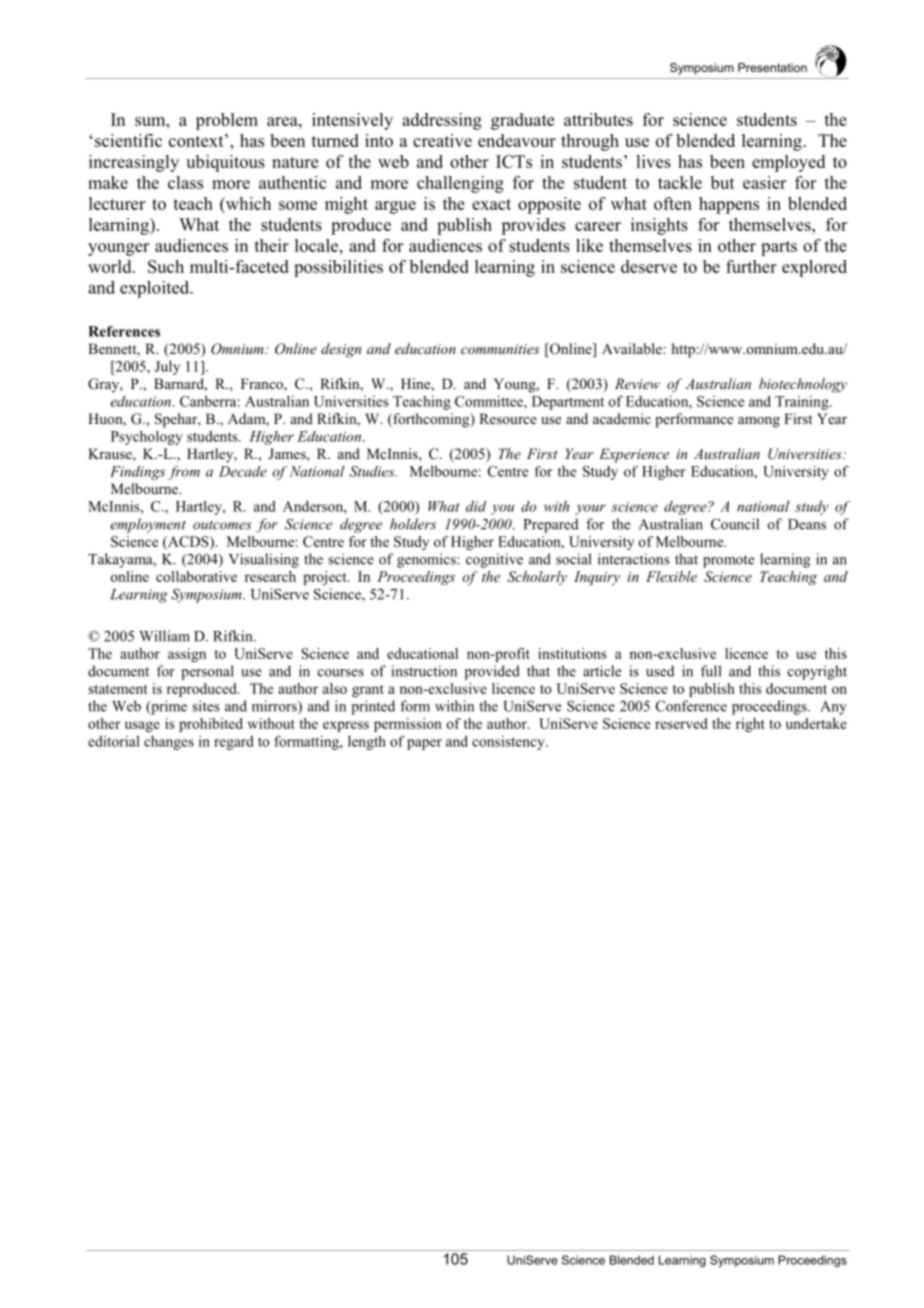  Describe the element at coordinates (227, 121) in the document. I see `problem` at that location.
